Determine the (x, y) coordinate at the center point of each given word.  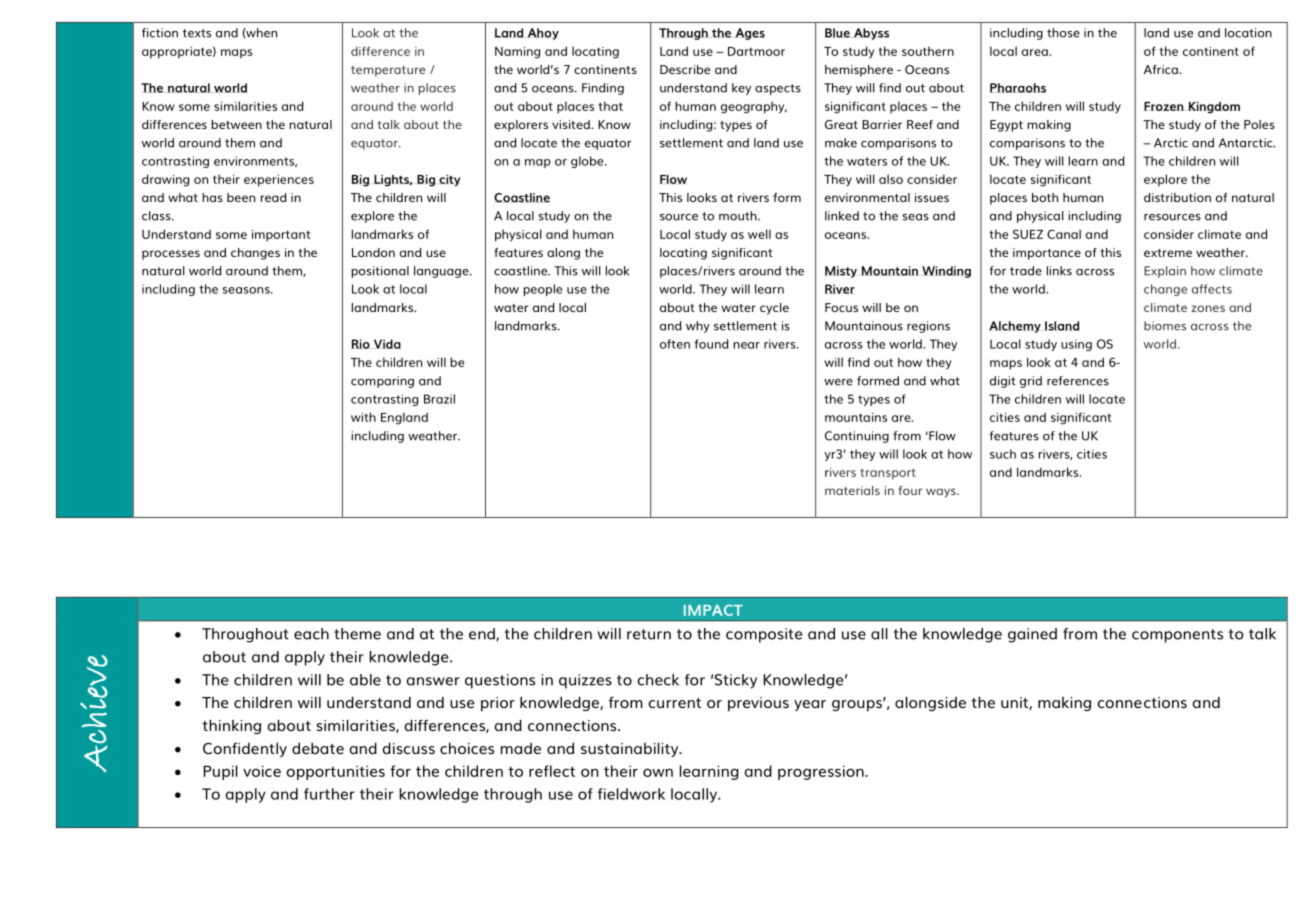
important (281, 236)
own (658, 773)
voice (262, 771)
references (1078, 381)
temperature (388, 71)
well (759, 234)
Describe (685, 69)
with (363, 417)
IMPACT (713, 610)
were (838, 382)
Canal (1064, 234)
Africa (1162, 69)
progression (822, 772)
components (1177, 636)
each (311, 634)
